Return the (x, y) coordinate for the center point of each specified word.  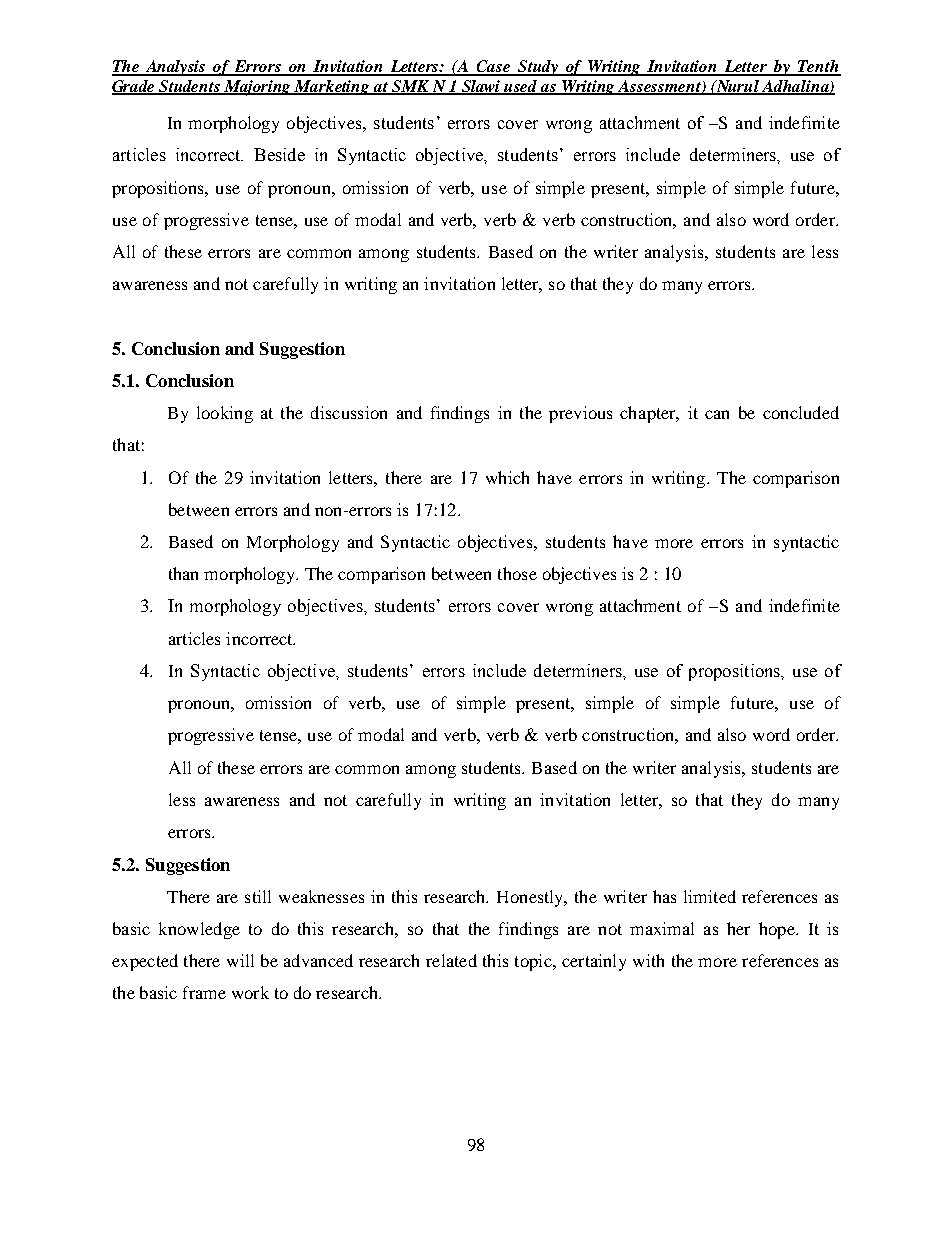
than (183, 573)
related (451, 960)
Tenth (818, 67)
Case (494, 67)
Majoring (258, 88)
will (240, 960)
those (517, 573)
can (717, 414)
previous (580, 414)
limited (710, 896)
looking (225, 414)
